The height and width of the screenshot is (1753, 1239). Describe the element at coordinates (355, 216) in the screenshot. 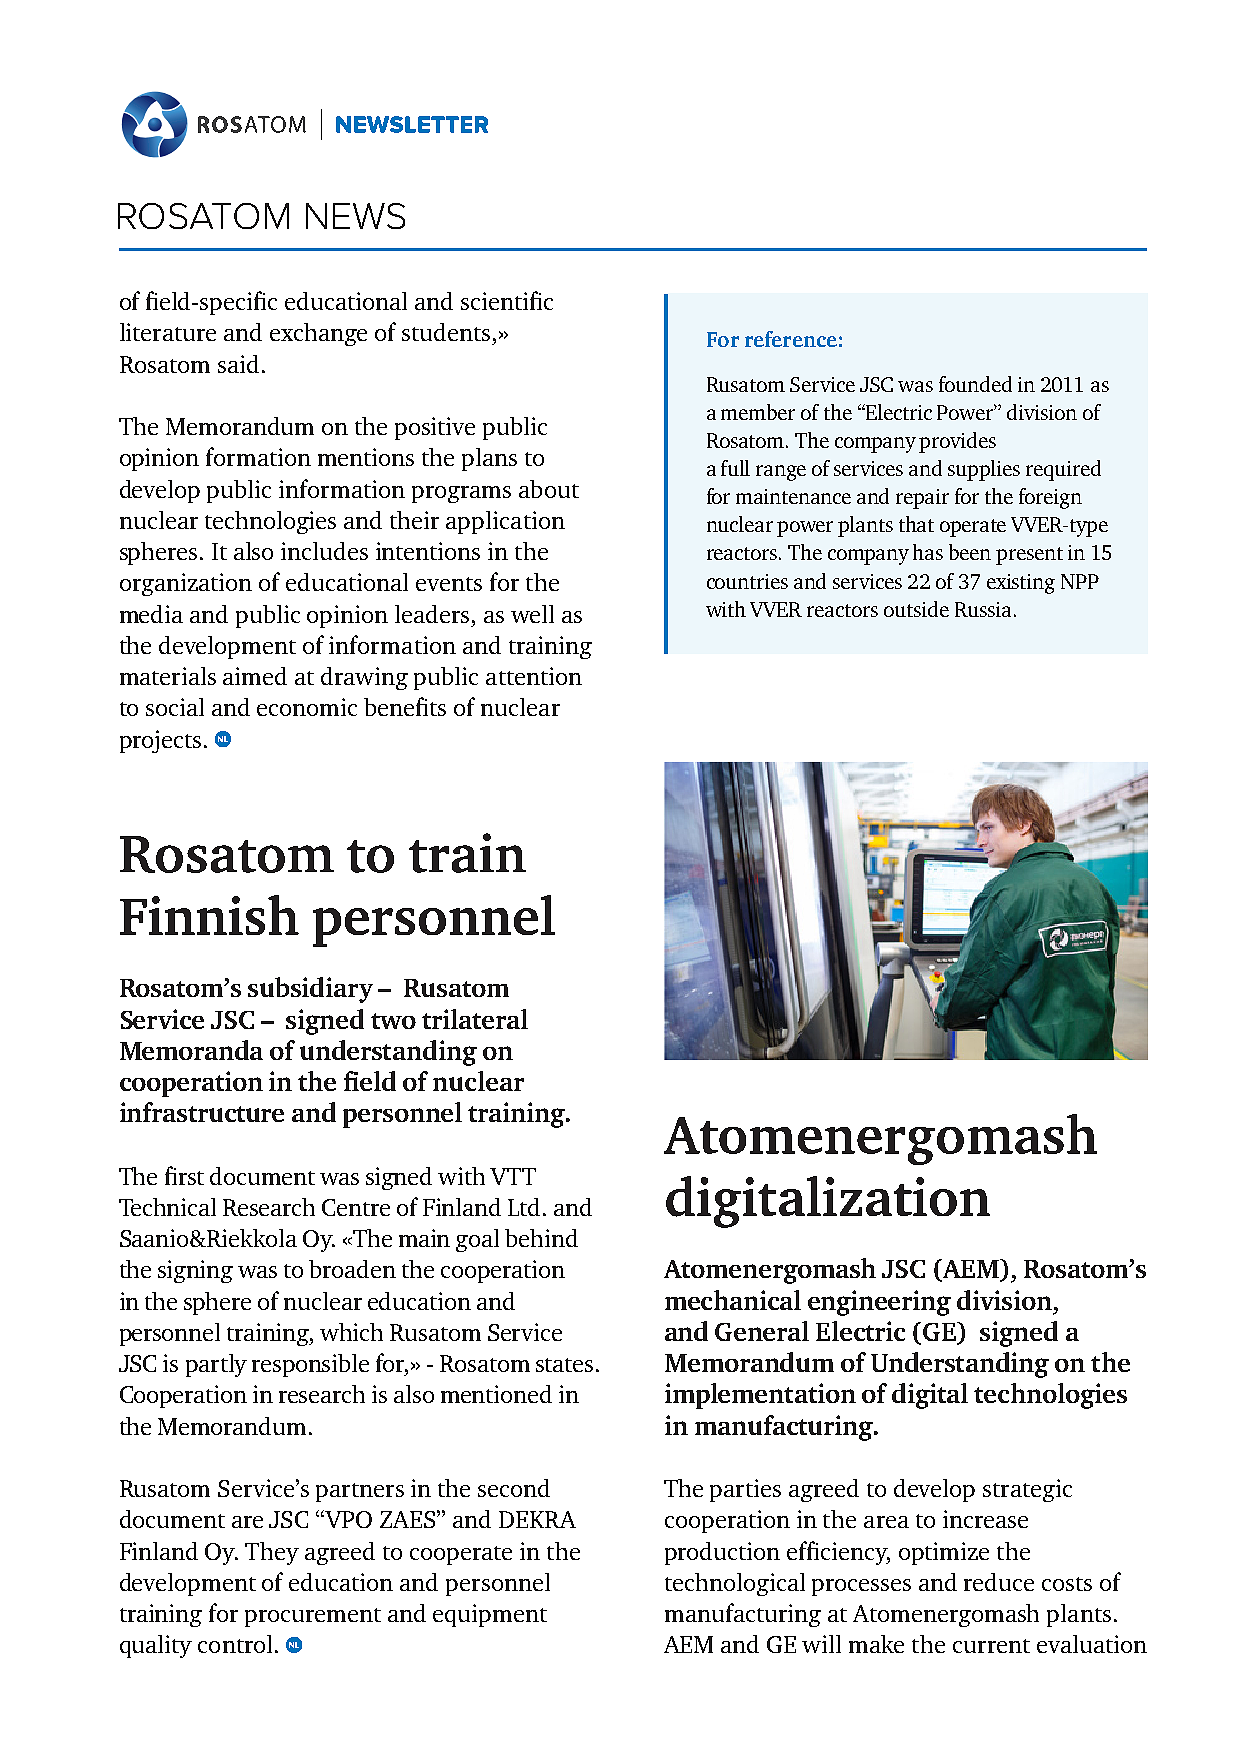

I see `NEWS` at that location.
